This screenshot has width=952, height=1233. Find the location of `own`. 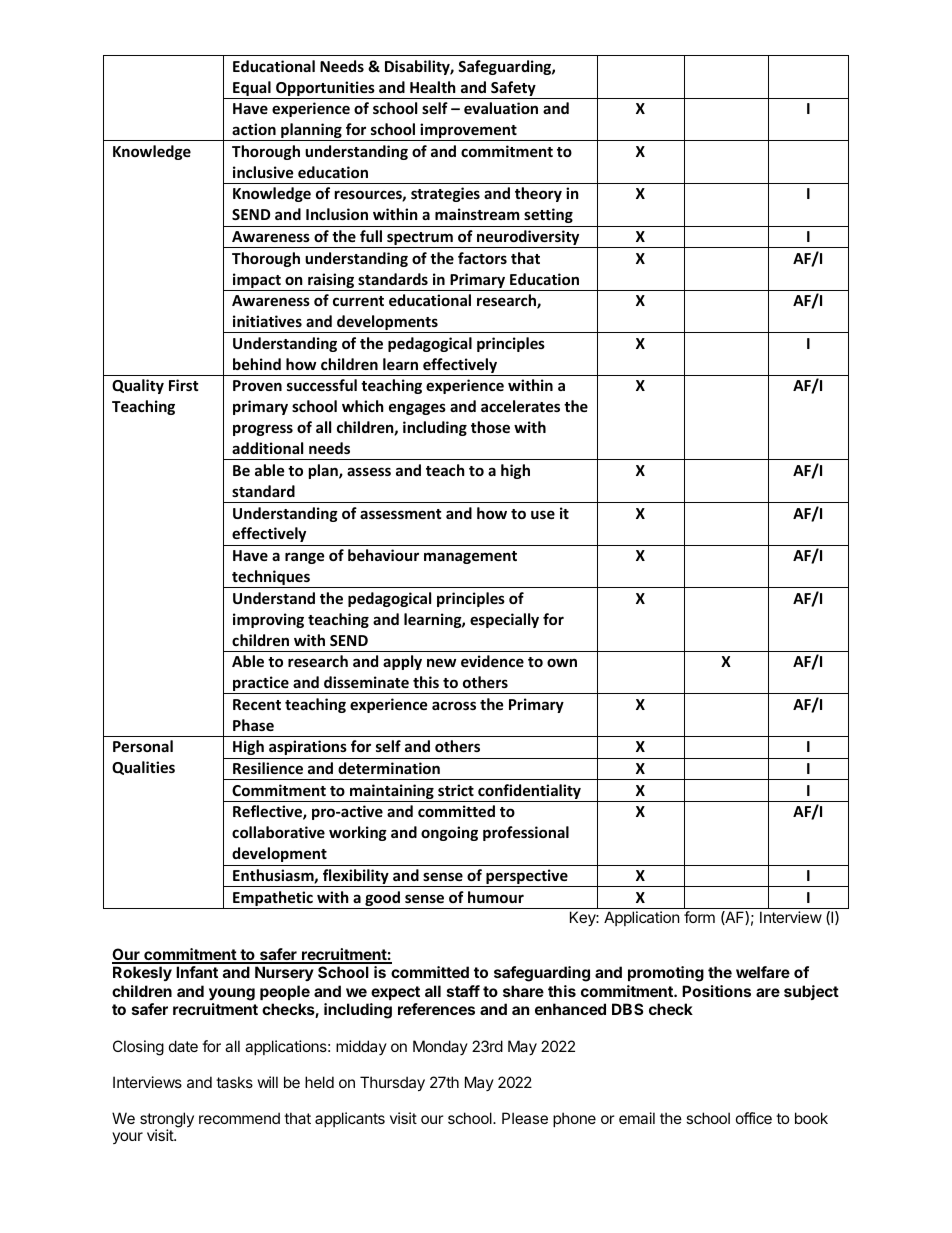

own is located at coordinates (562, 662).
